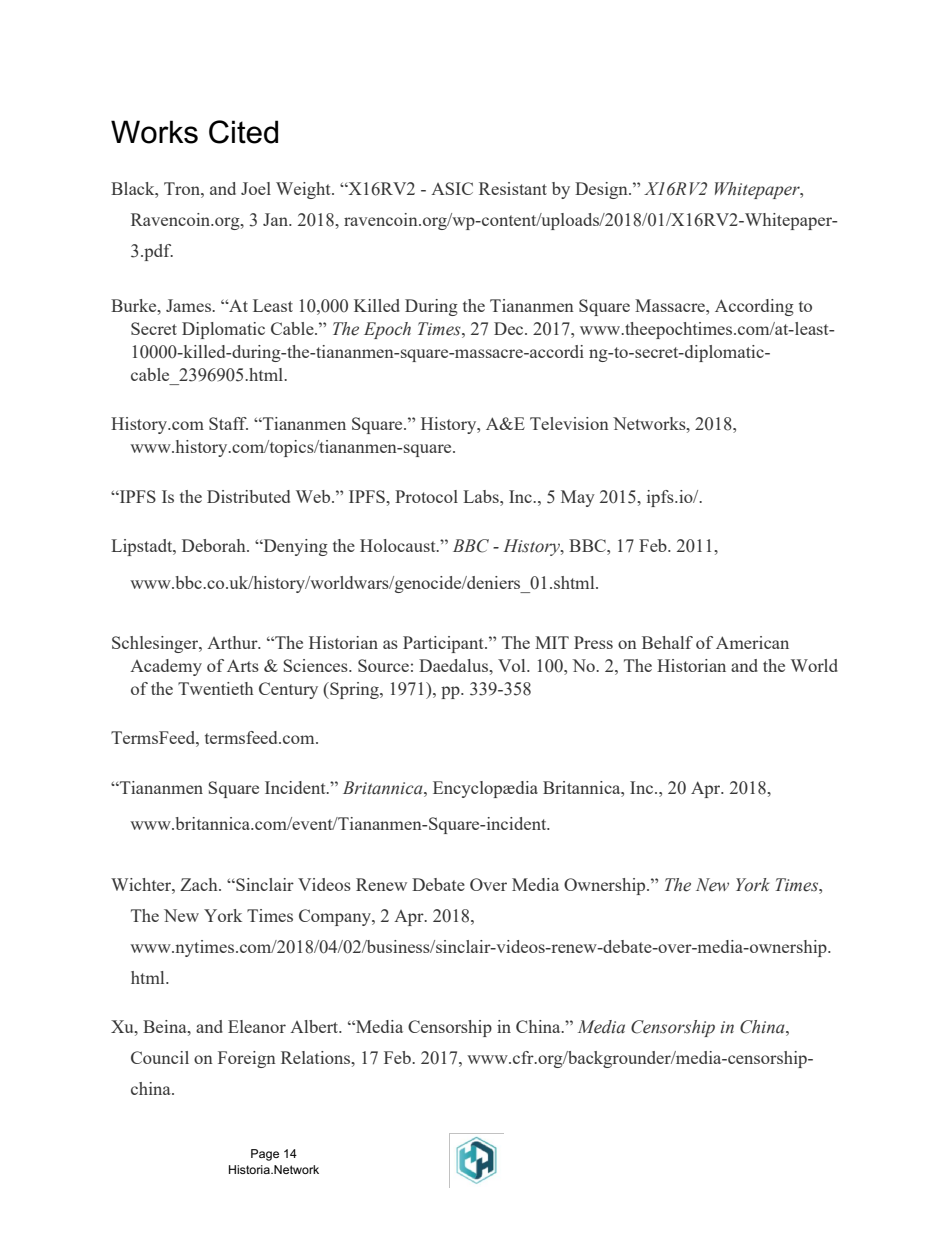 The image size is (952, 1233). What do you see at coordinates (454, 665) in the image?
I see `Daedalus` at bounding box center [454, 665].
